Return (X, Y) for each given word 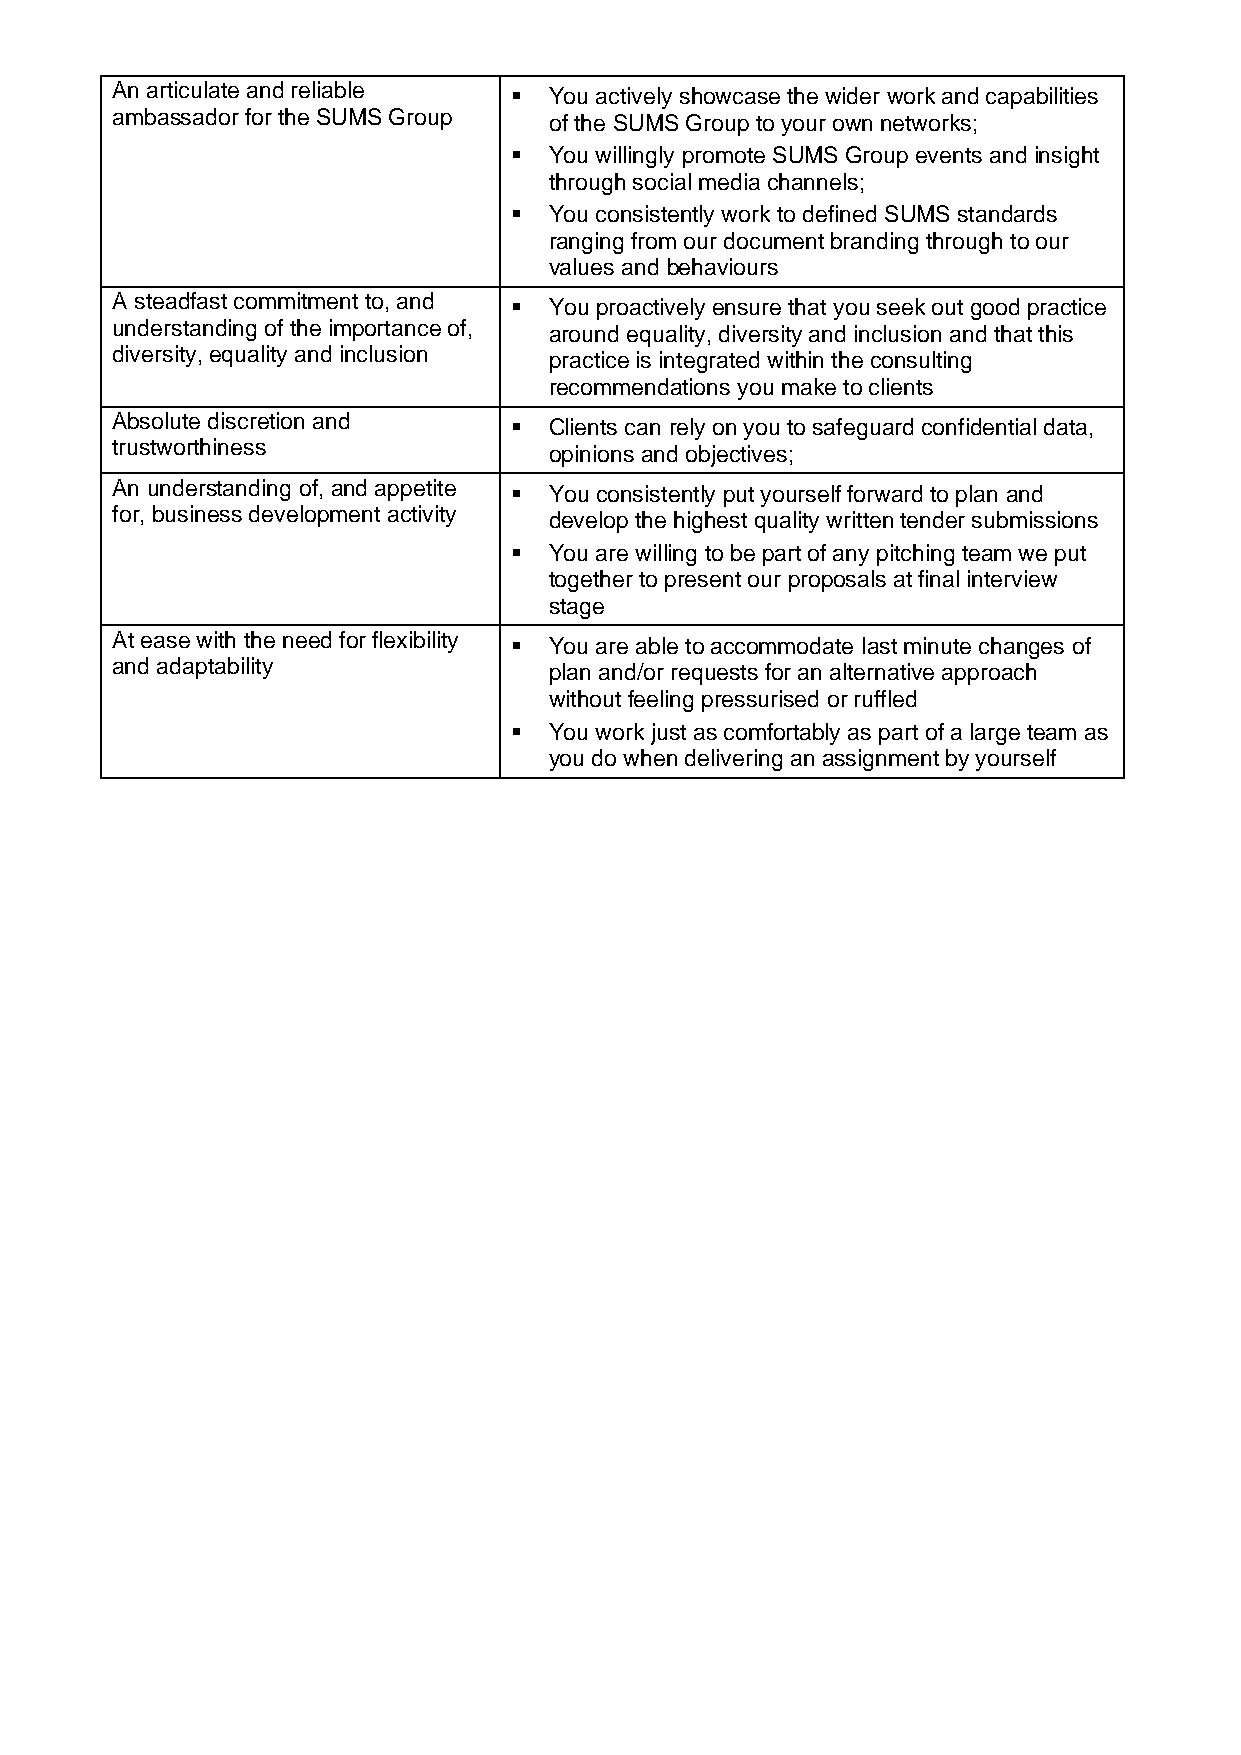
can (642, 429)
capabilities (1042, 98)
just (668, 734)
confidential (979, 426)
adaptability (215, 668)
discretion (256, 420)
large (995, 734)
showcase (730, 95)
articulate (193, 89)
